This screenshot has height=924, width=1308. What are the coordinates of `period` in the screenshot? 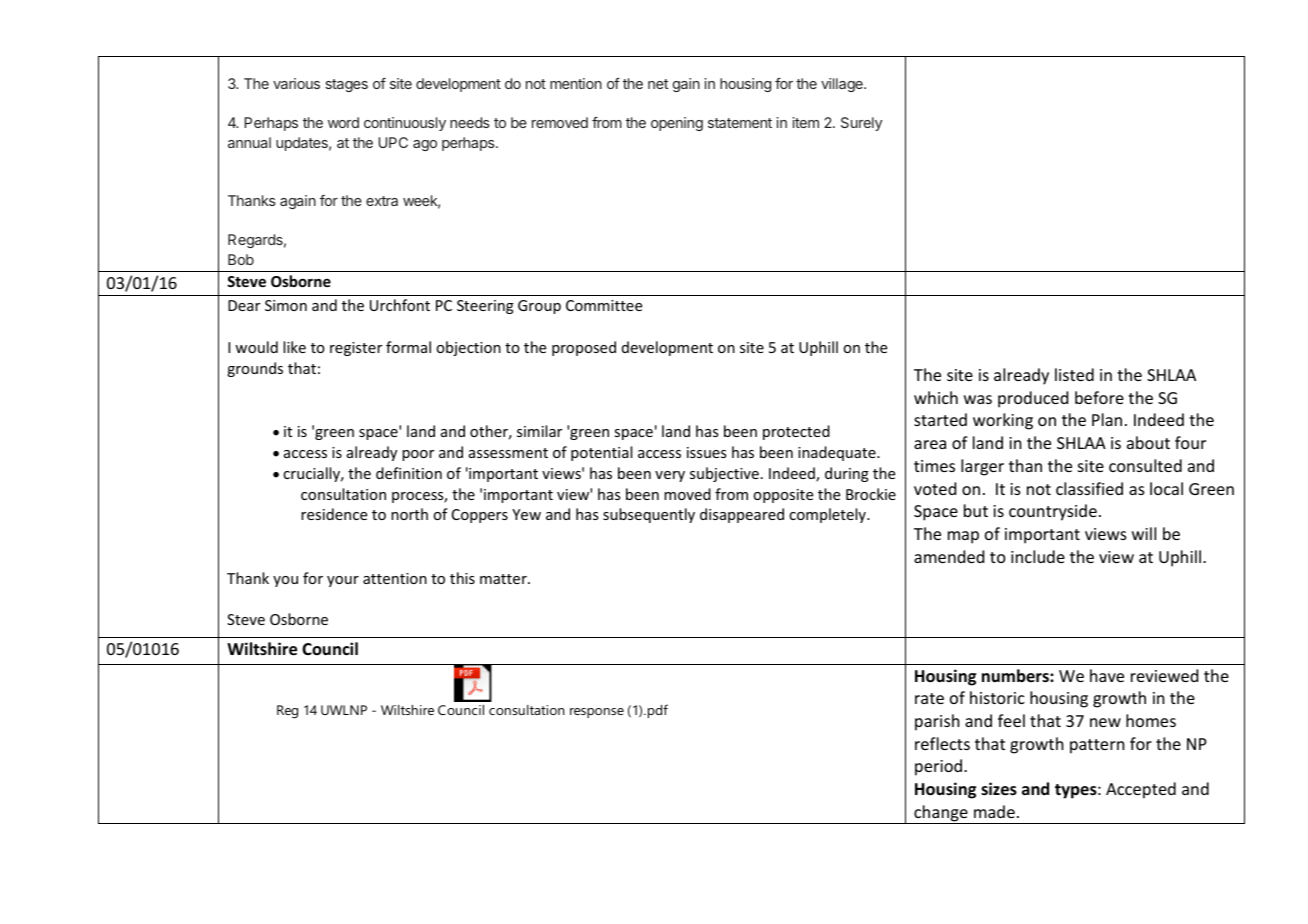 It's located at (938, 767).
